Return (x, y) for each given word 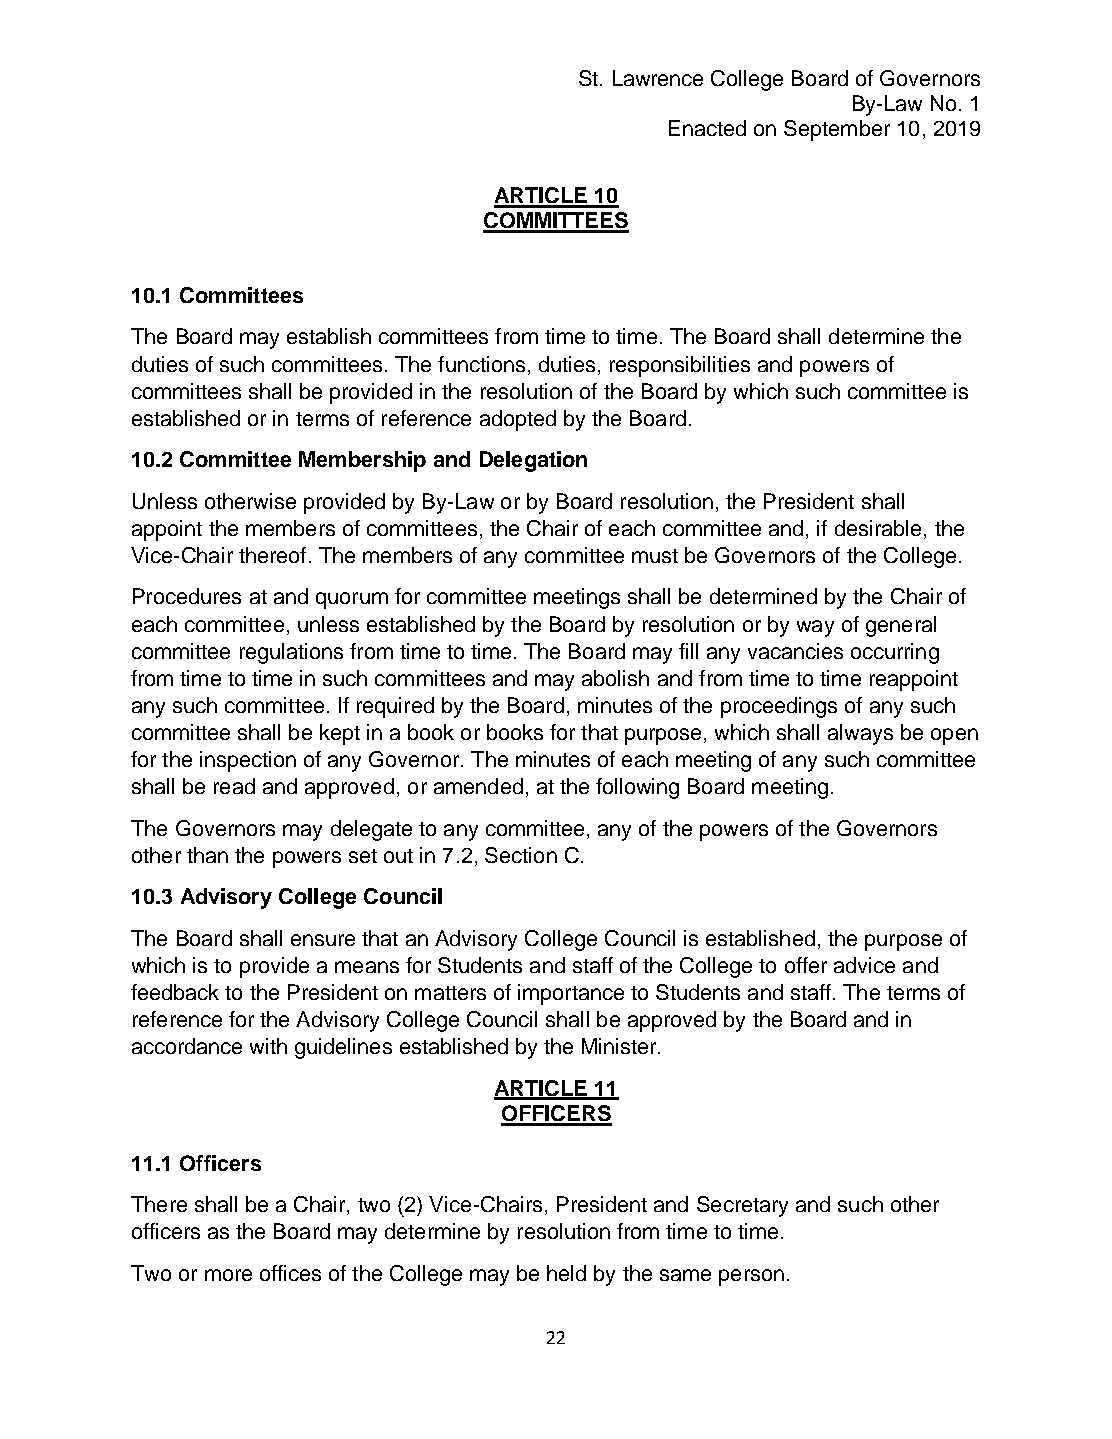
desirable (878, 528)
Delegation (533, 461)
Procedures (187, 596)
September (837, 130)
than (207, 855)
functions (481, 364)
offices (290, 1273)
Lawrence (658, 78)
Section (521, 855)
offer (806, 965)
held (566, 1273)
